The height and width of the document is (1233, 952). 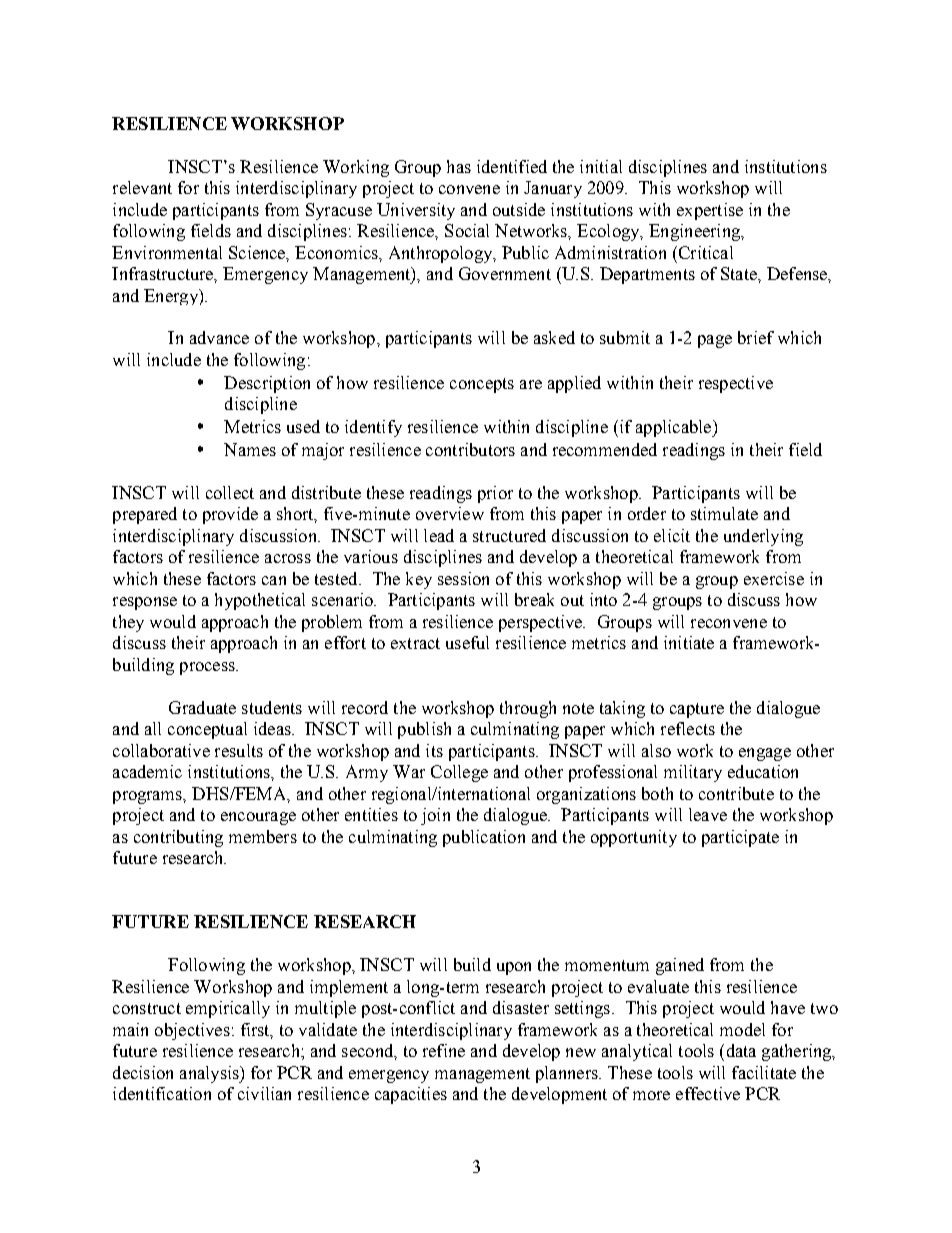 What do you see at coordinates (689, 642) in the document?
I see `initiate` at bounding box center [689, 642].
